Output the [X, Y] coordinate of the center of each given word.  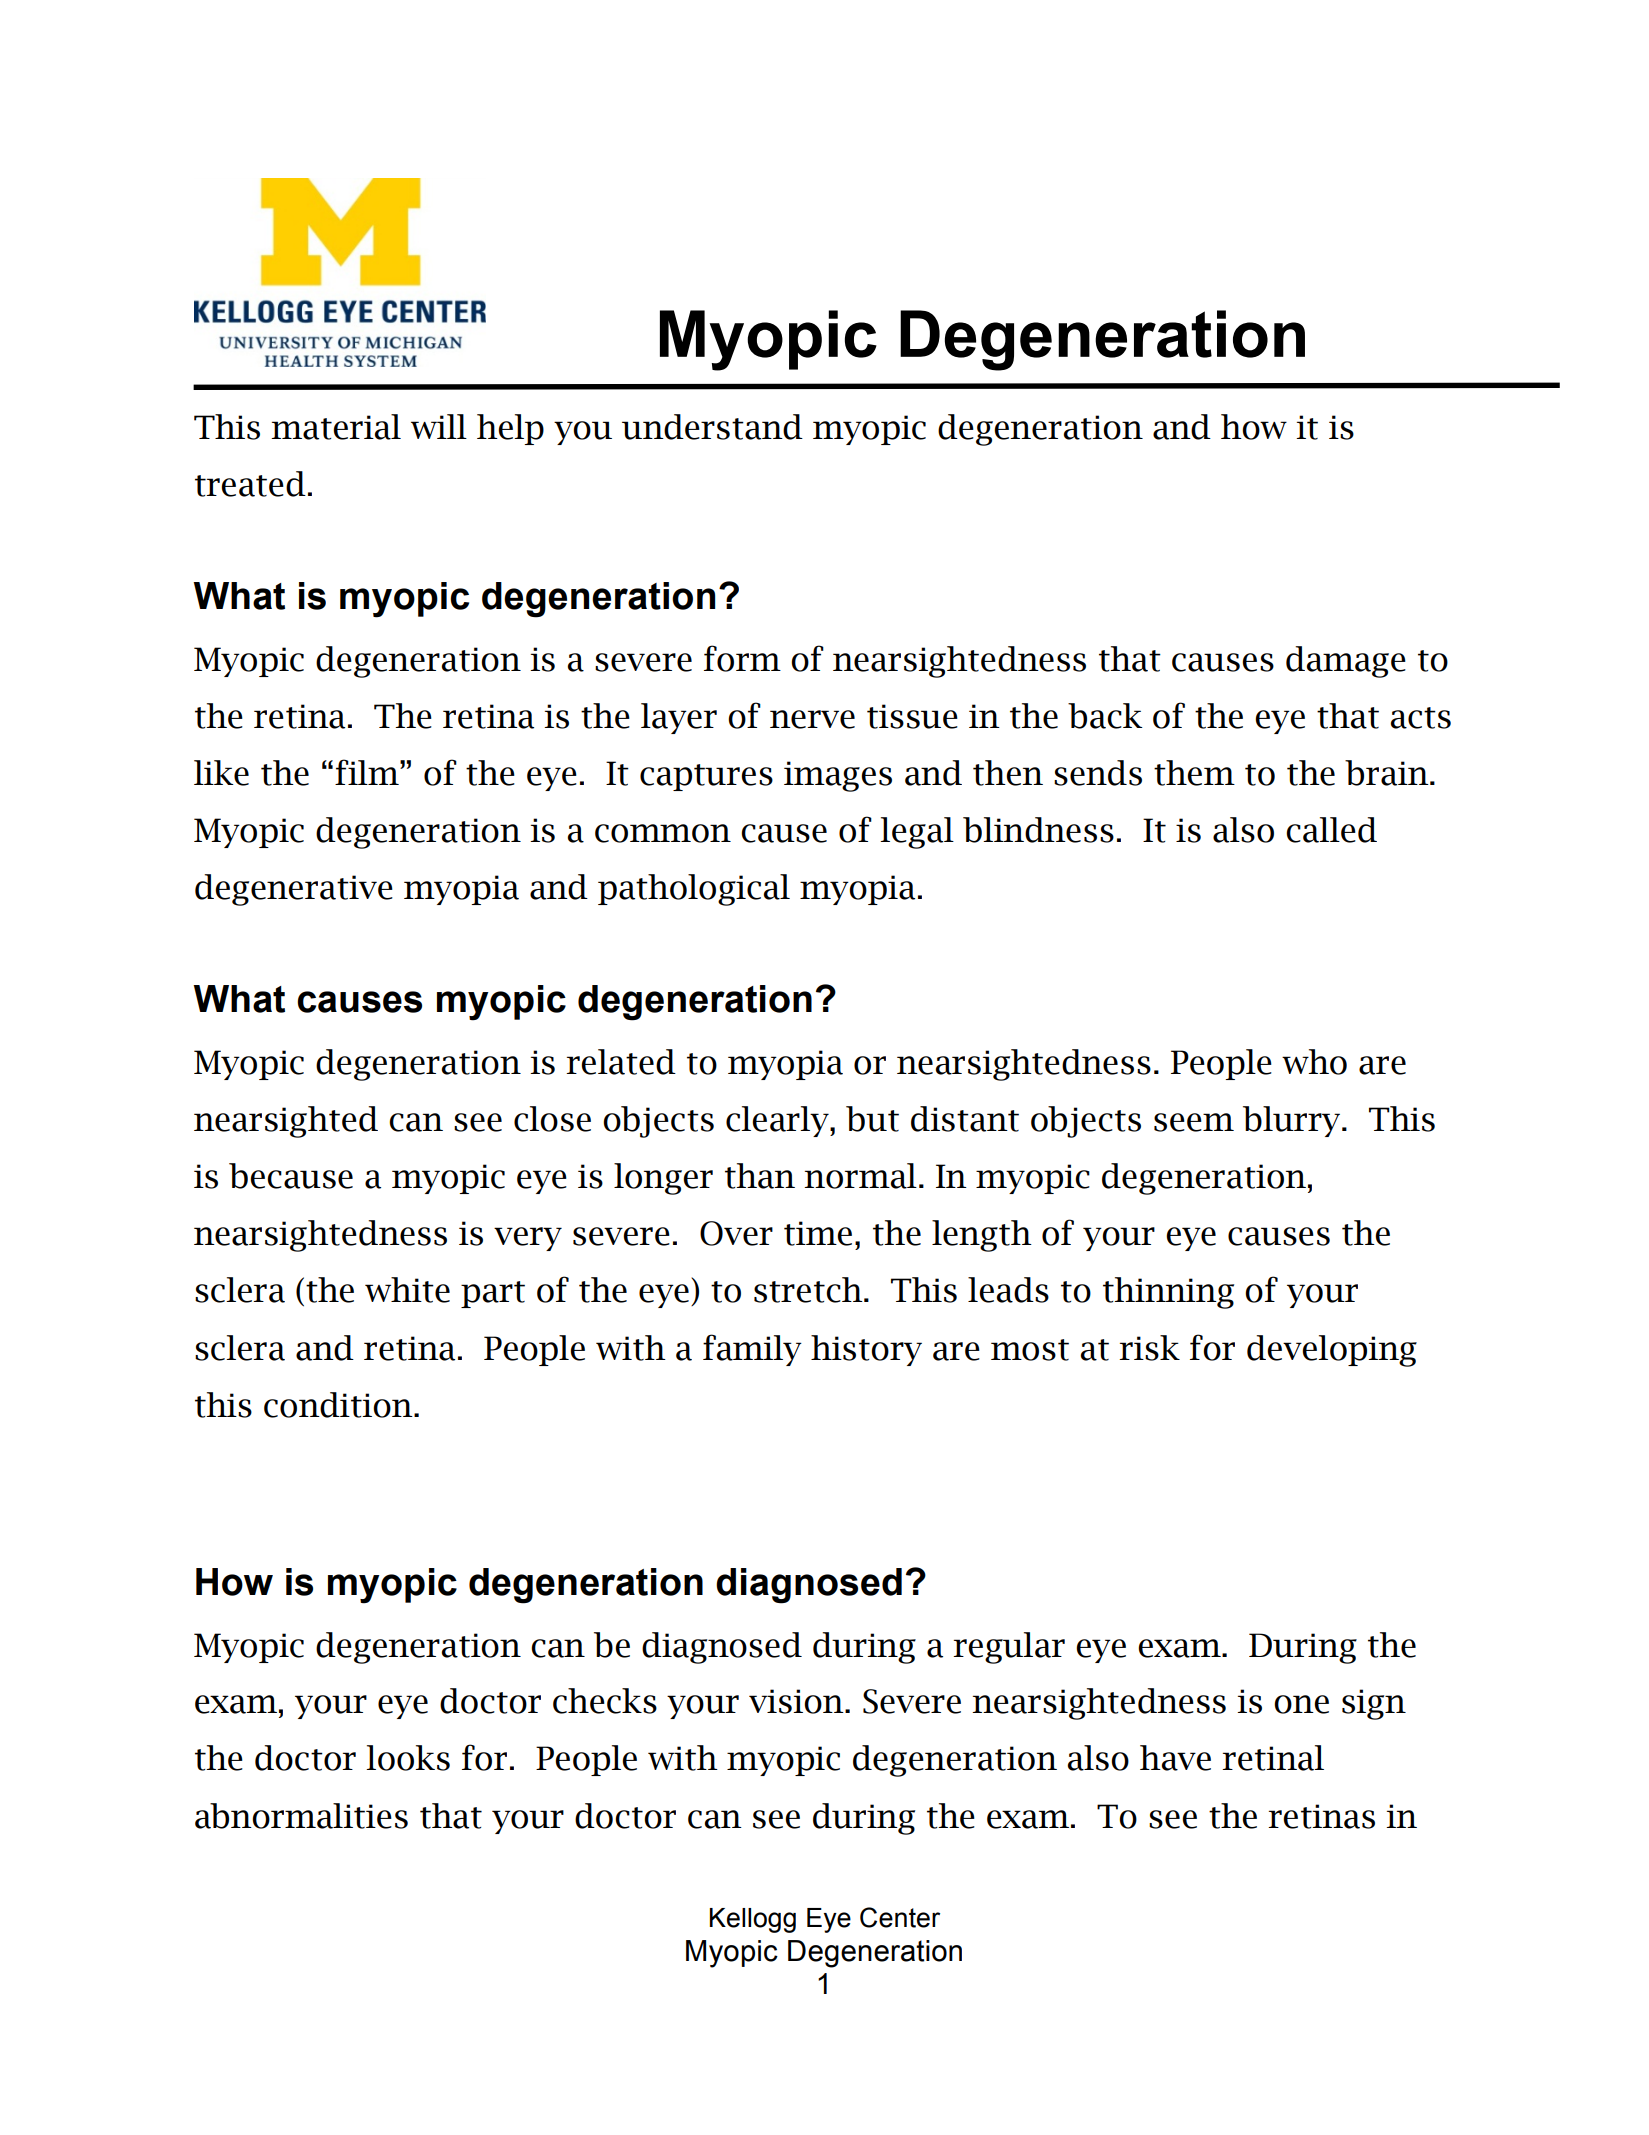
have [1175, 1758]
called [1331, 830]
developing [1332, 1351]
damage [1346, 662]
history [866, 1350]
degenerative [294, 890]
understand [712, 427]
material [336, 427]
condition [339, 1405]
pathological [694, 890]
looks [408, 1758]
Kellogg [753, 1920]
